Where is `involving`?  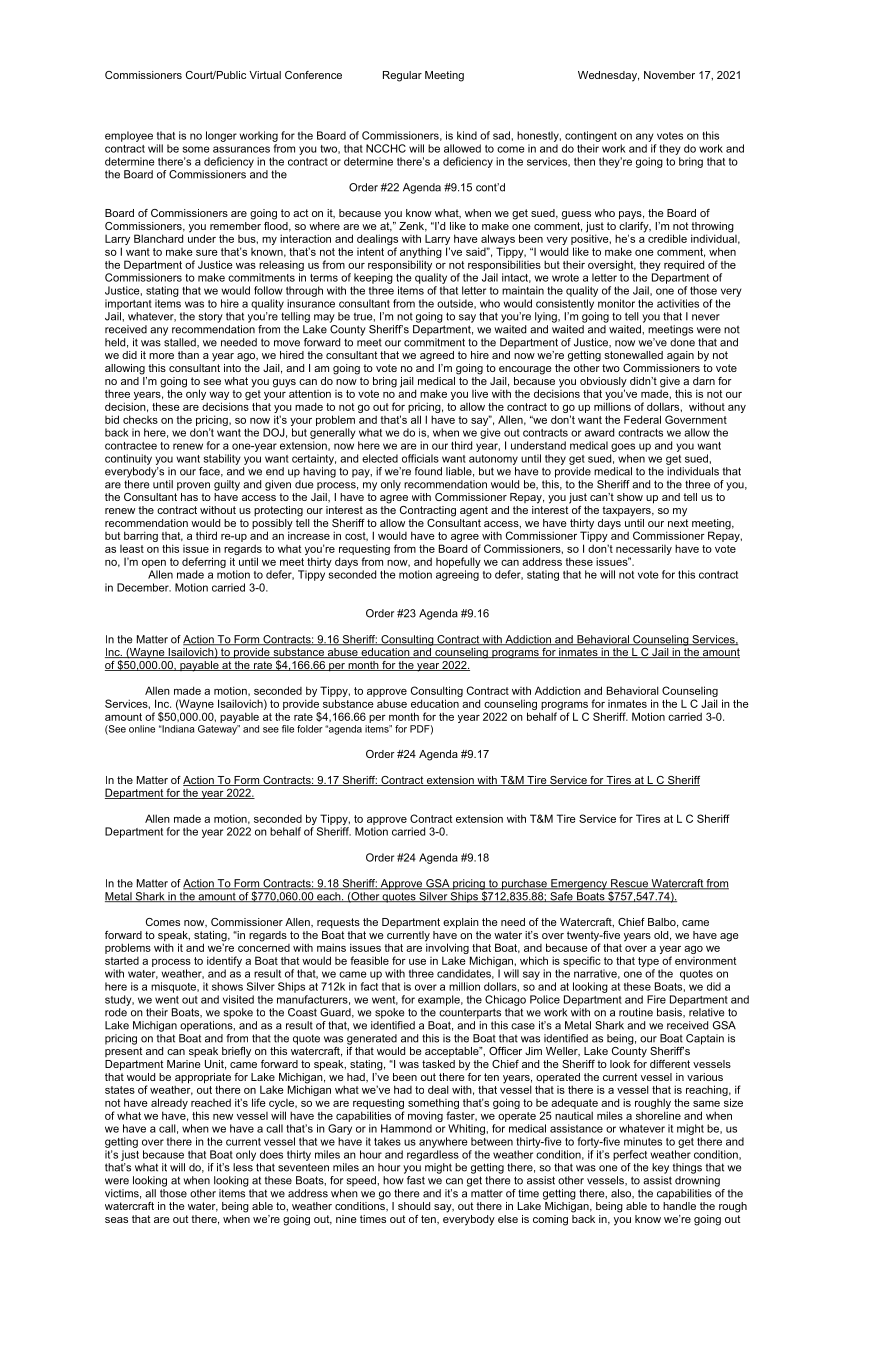
involving is located at coordinates (448, 949).
